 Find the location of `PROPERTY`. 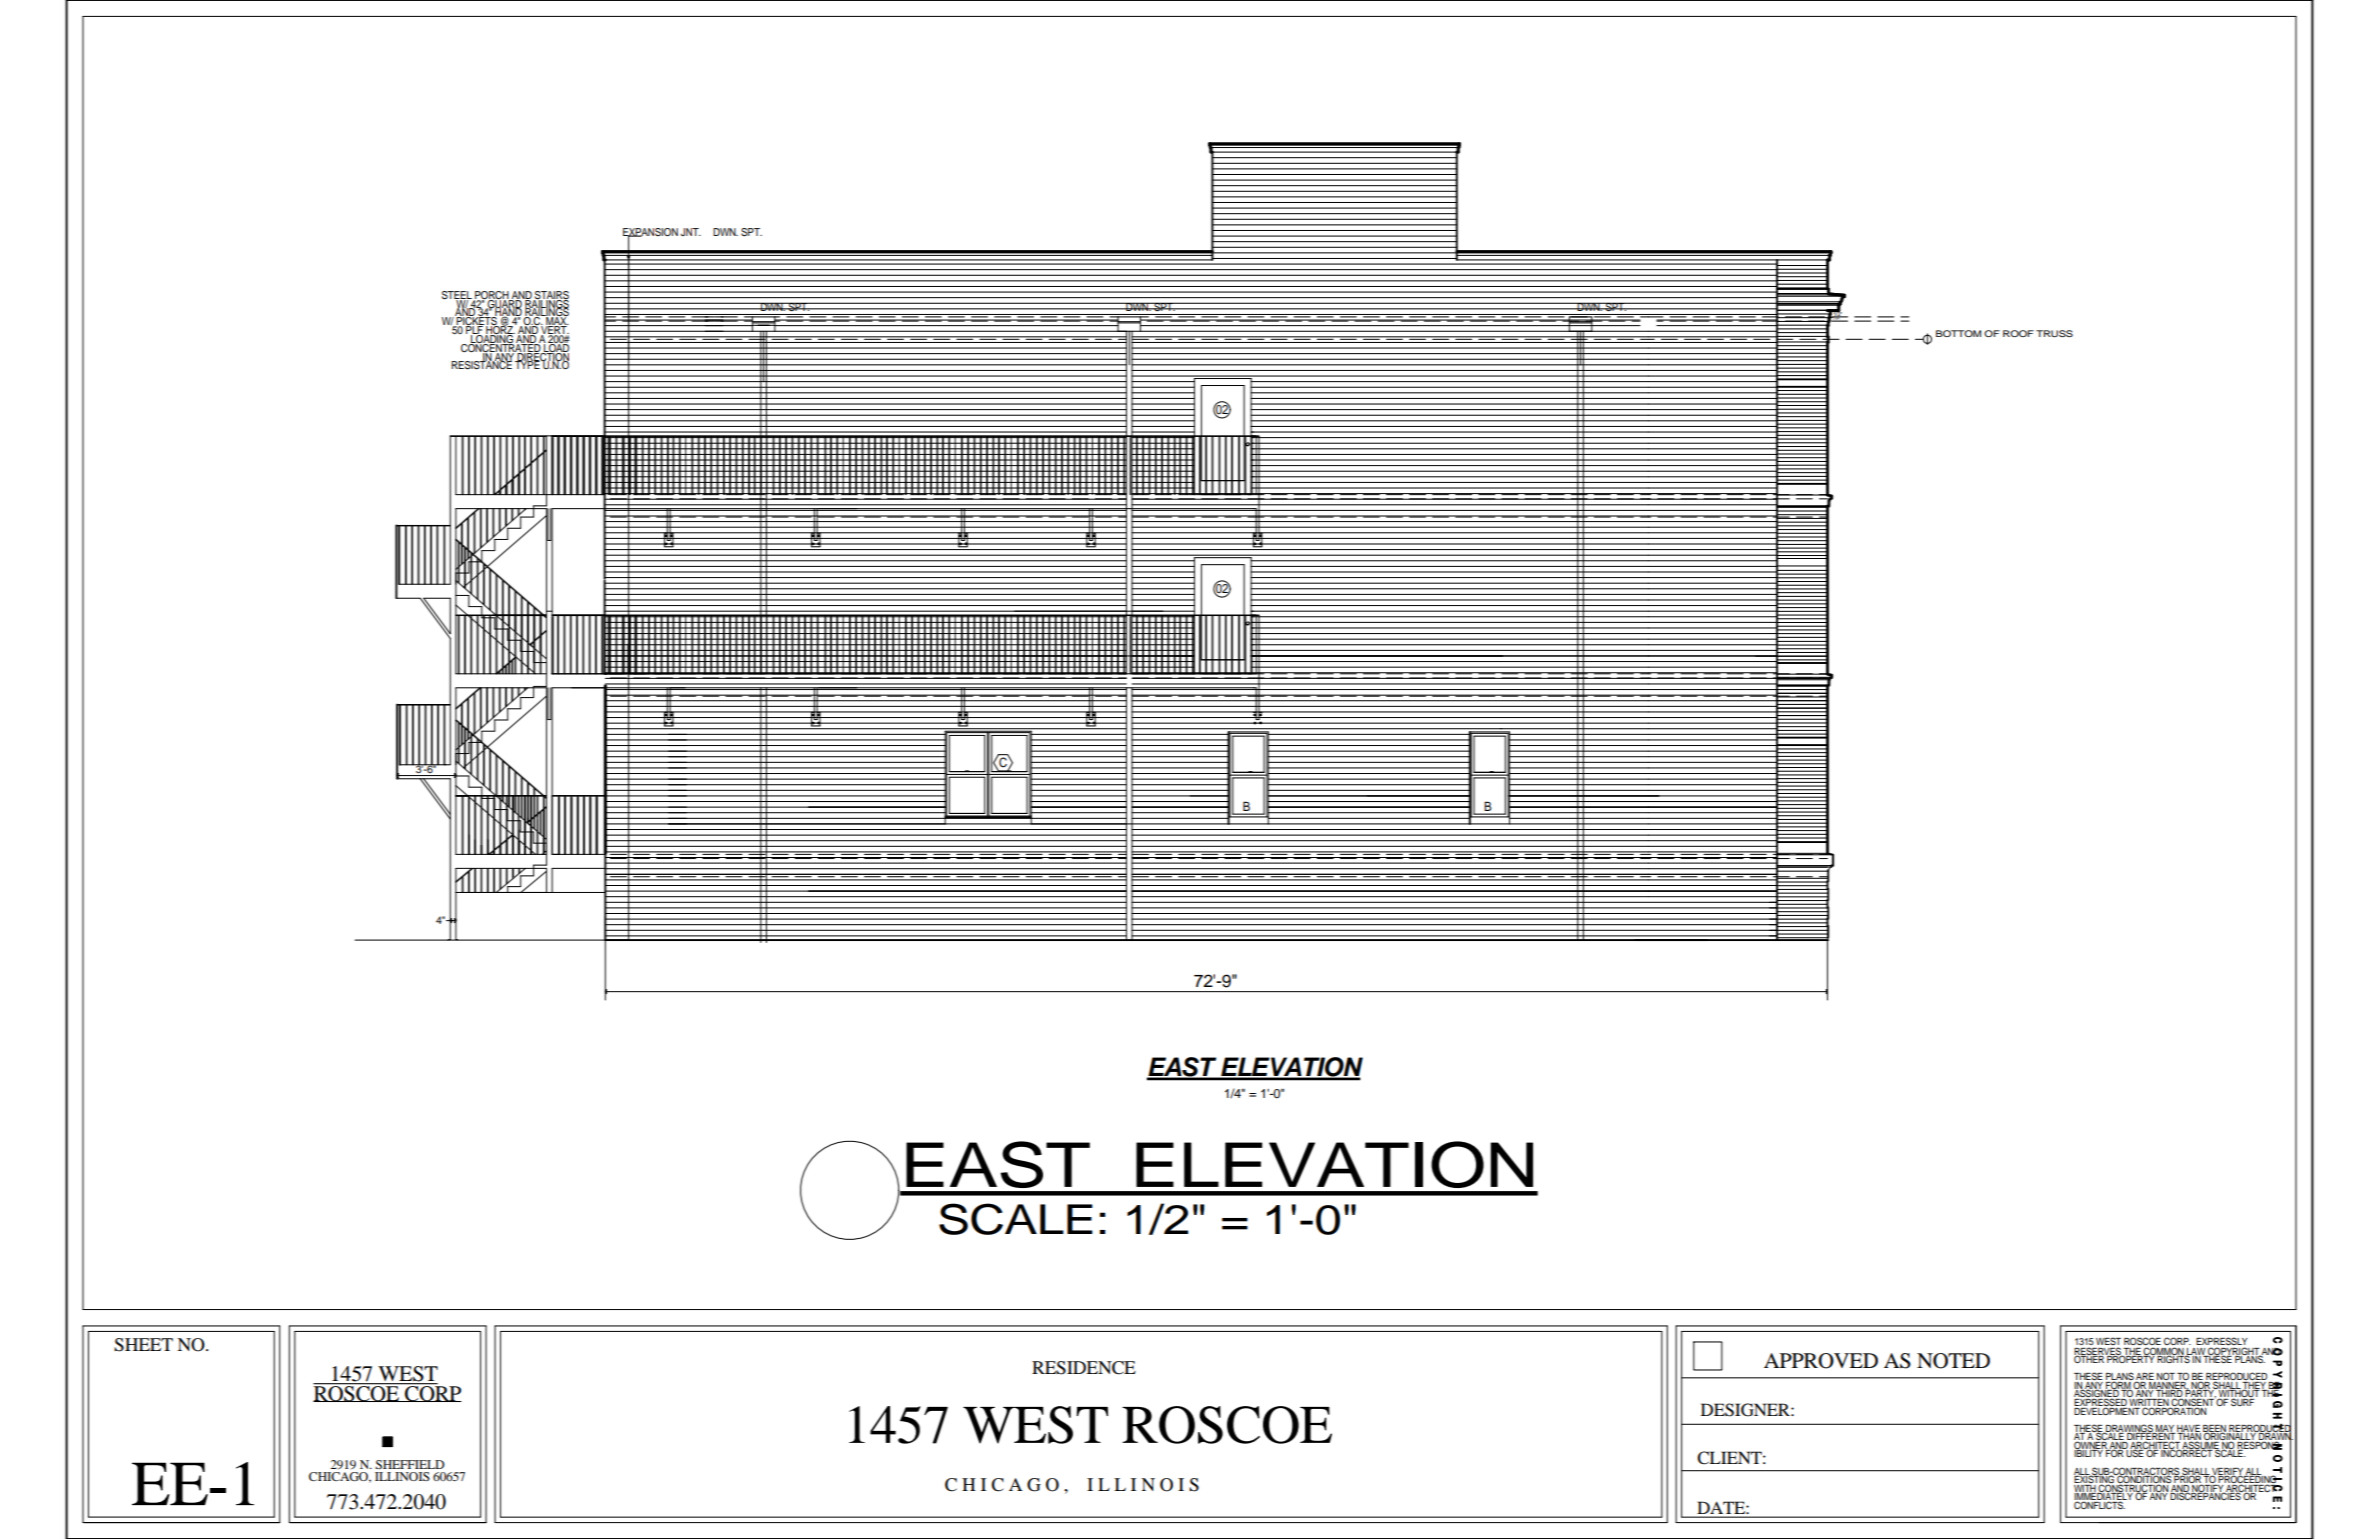

PROPERTY is located at coordinates (2131, 1358).
